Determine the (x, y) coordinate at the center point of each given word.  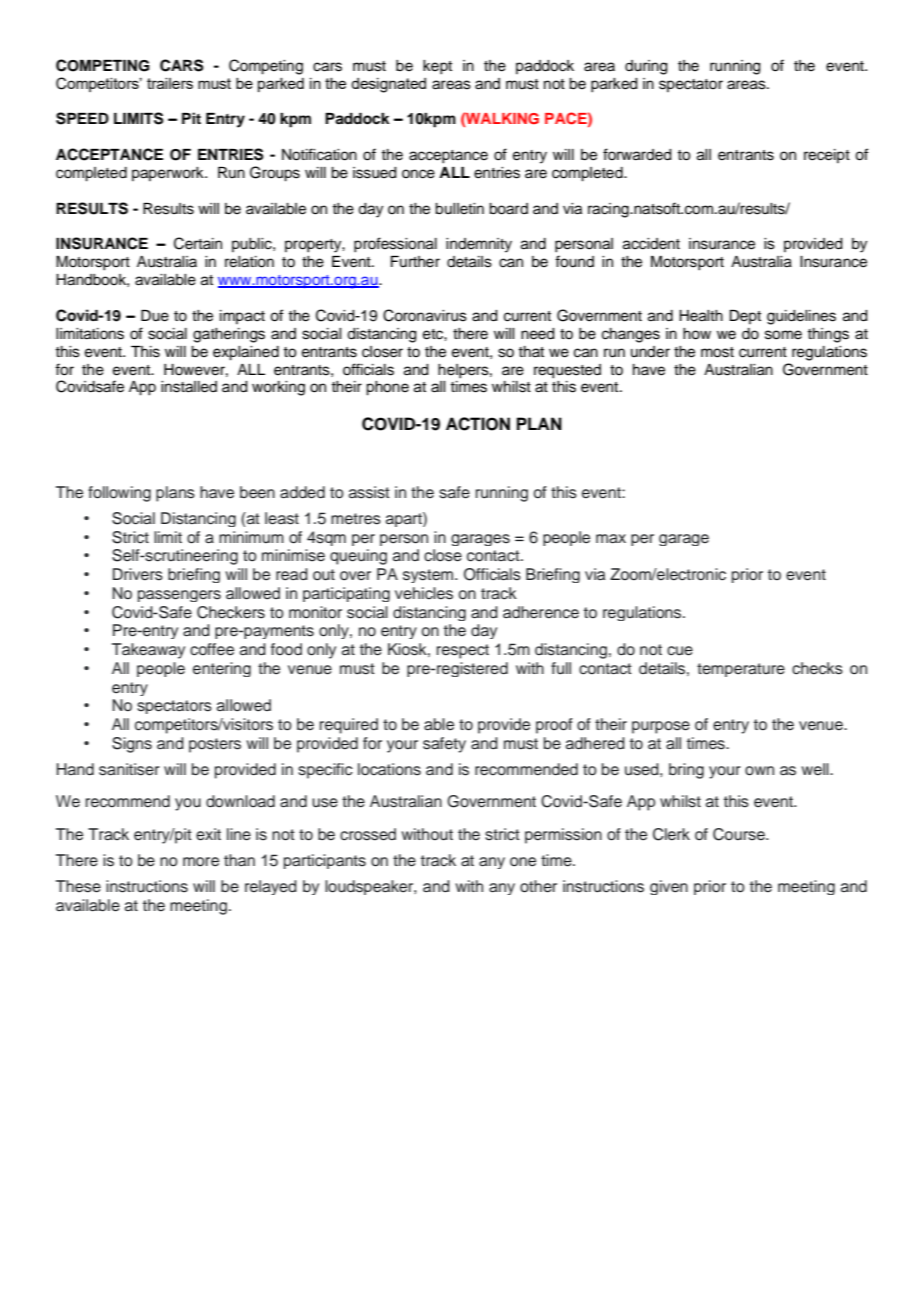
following (119, 494)
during (646, 67)
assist (369, 492)
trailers (170, 83)
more (201, 862)
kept (437, 67)
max (611, 539)
